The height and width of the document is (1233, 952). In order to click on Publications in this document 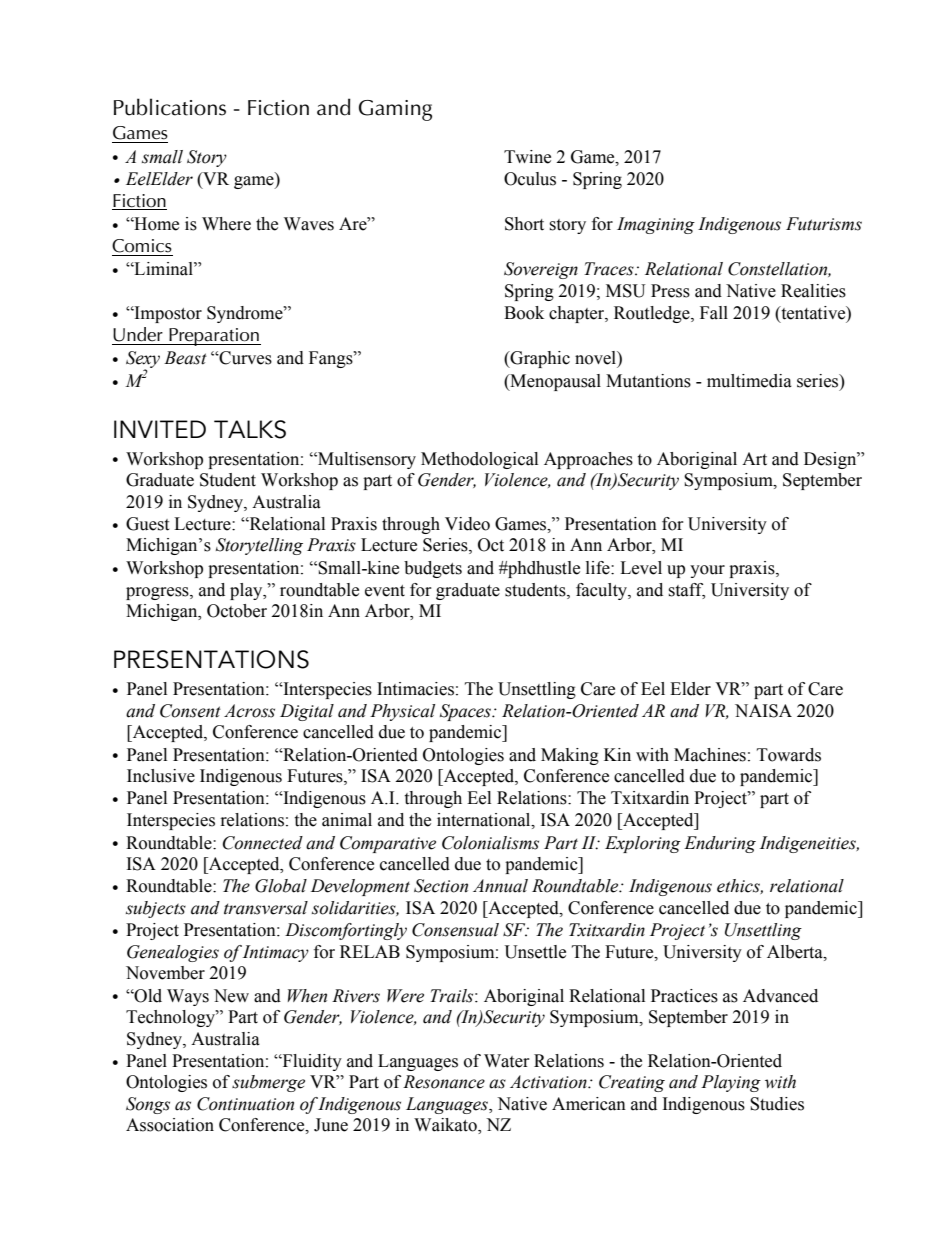, I will do `click(170, 107)`.
